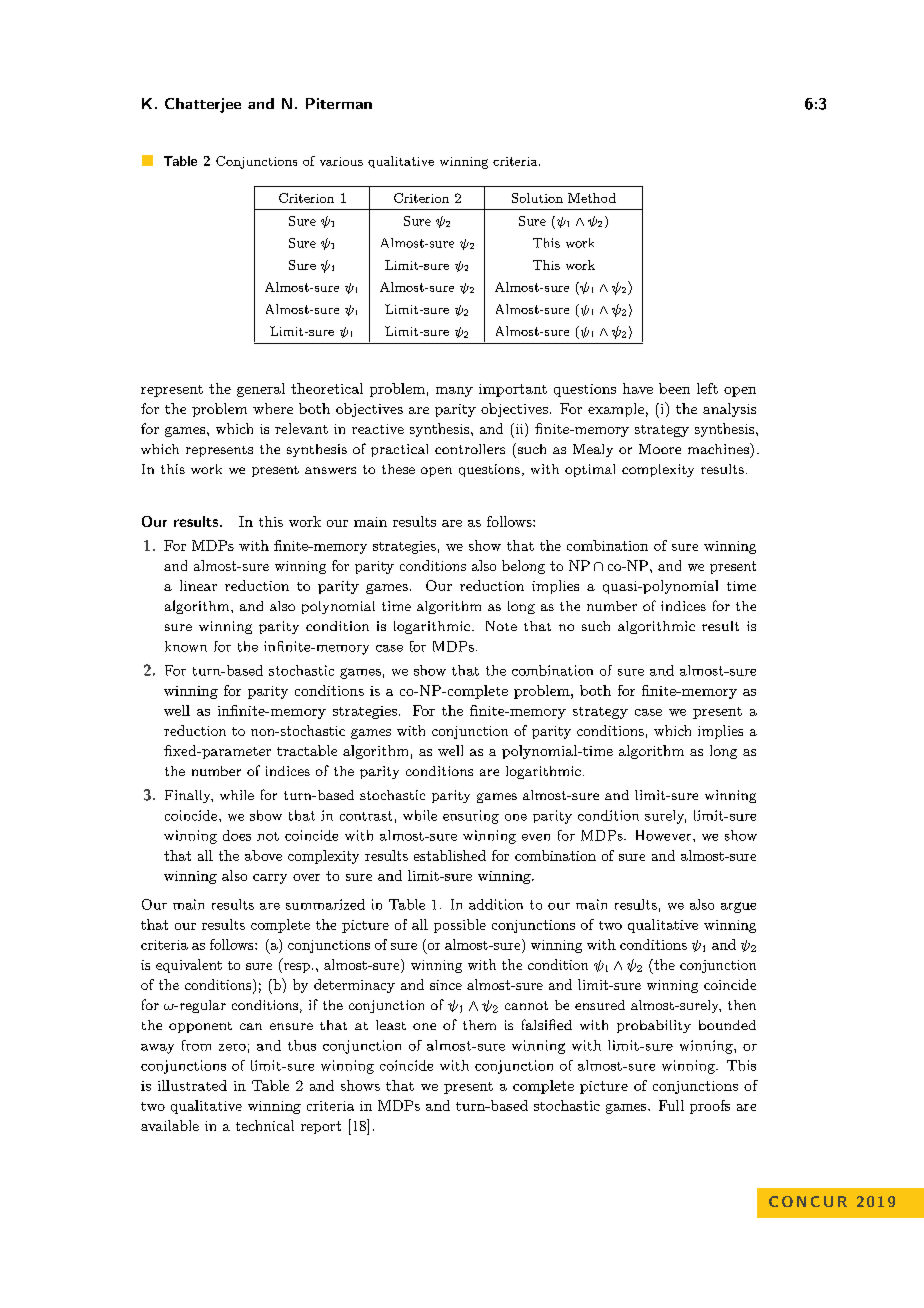 This screenshot has width=924, height=1308. Describe the element at coordinates (237, 835) in the screenshot. I see `does` at that location.
